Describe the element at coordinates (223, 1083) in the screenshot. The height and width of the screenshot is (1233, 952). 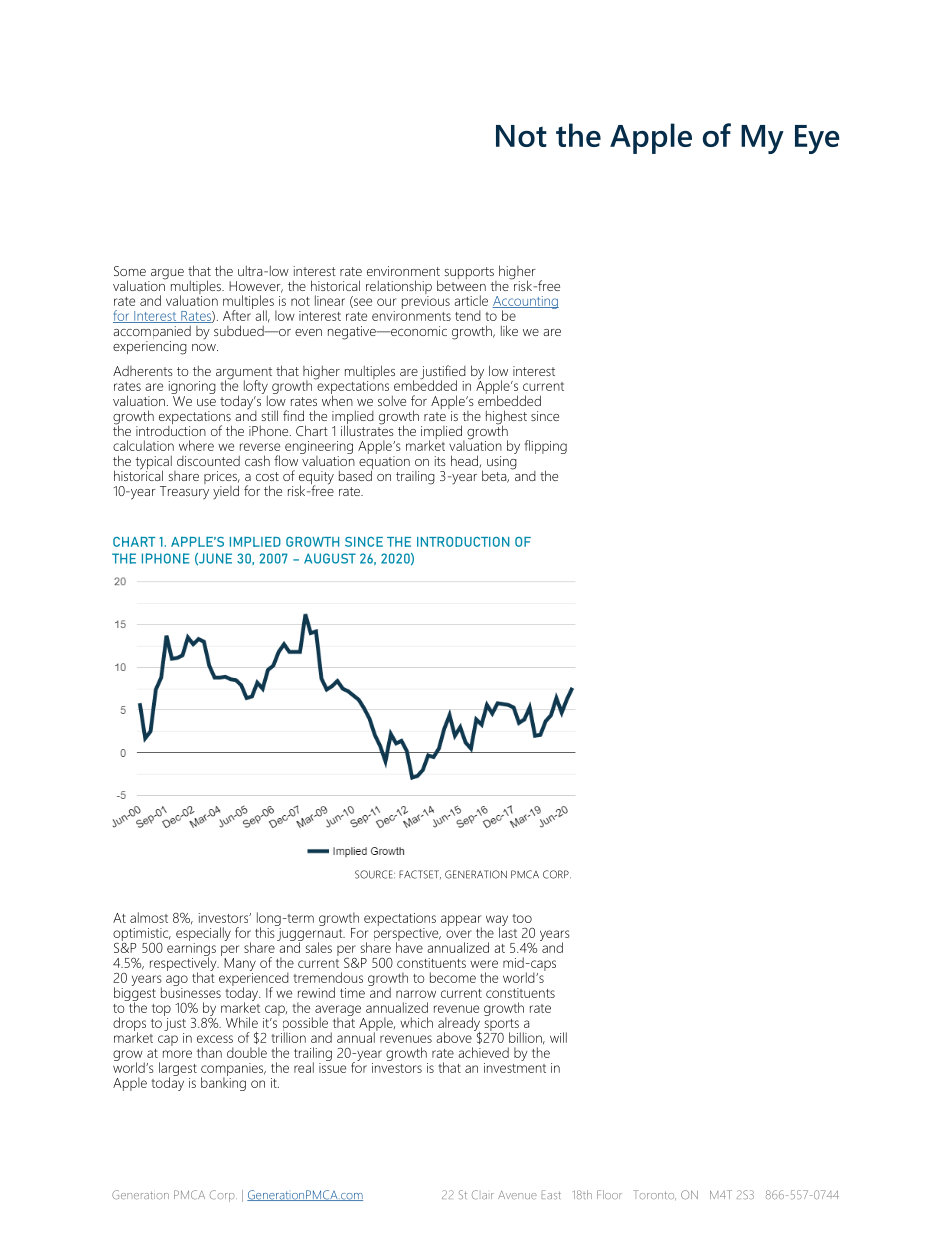
I see `banking` at that location.
